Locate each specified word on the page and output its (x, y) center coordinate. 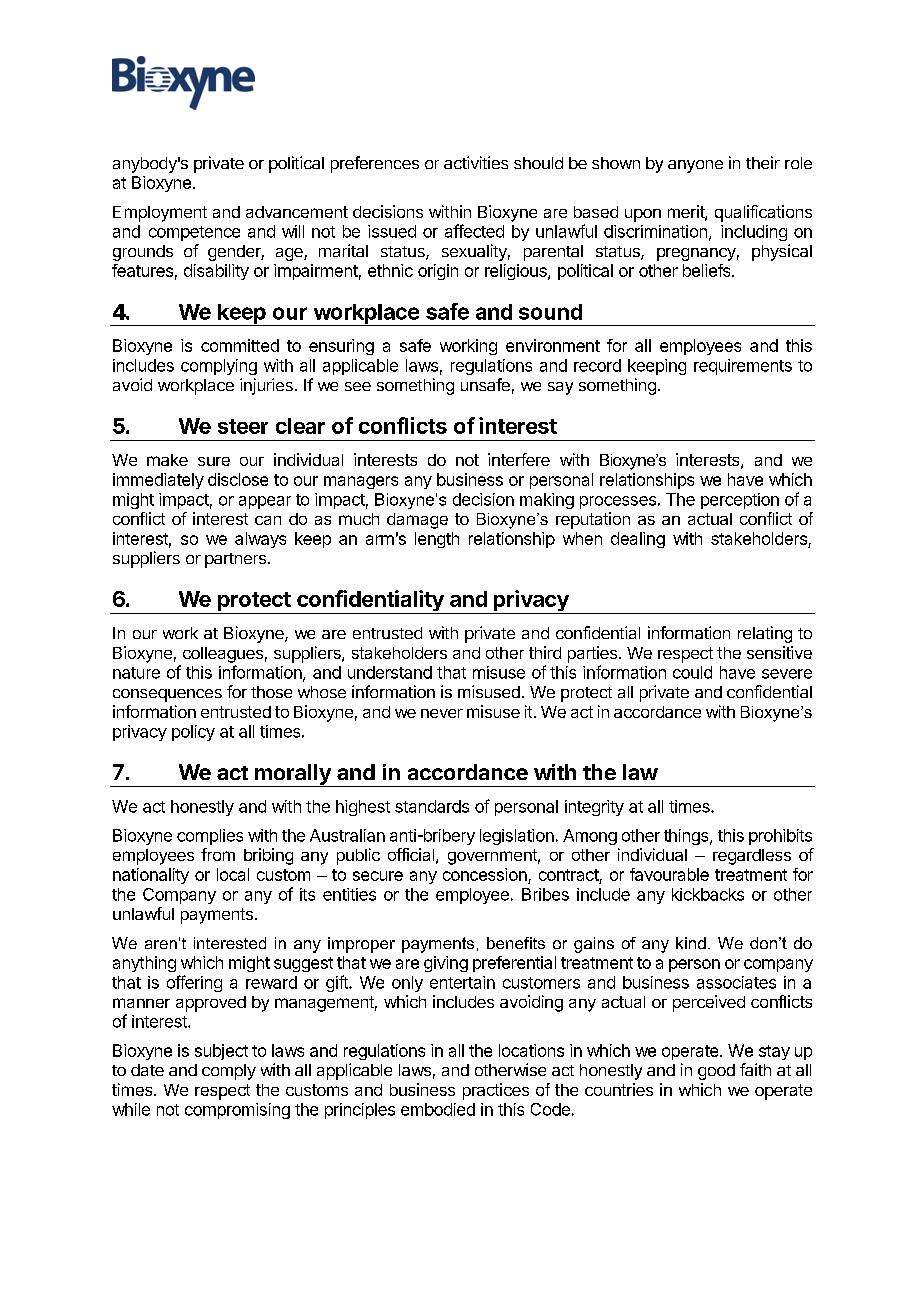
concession (485, 874)
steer (243, 426)
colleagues (223, 655)
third (545, 652)
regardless (752, 857)
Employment (160, 214)
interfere (519, 459)
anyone (695, 166)
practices (496, 1091)
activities (476, 162)
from (218, 854)
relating (765, 634)
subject (221, 1052)
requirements (743, 367)
